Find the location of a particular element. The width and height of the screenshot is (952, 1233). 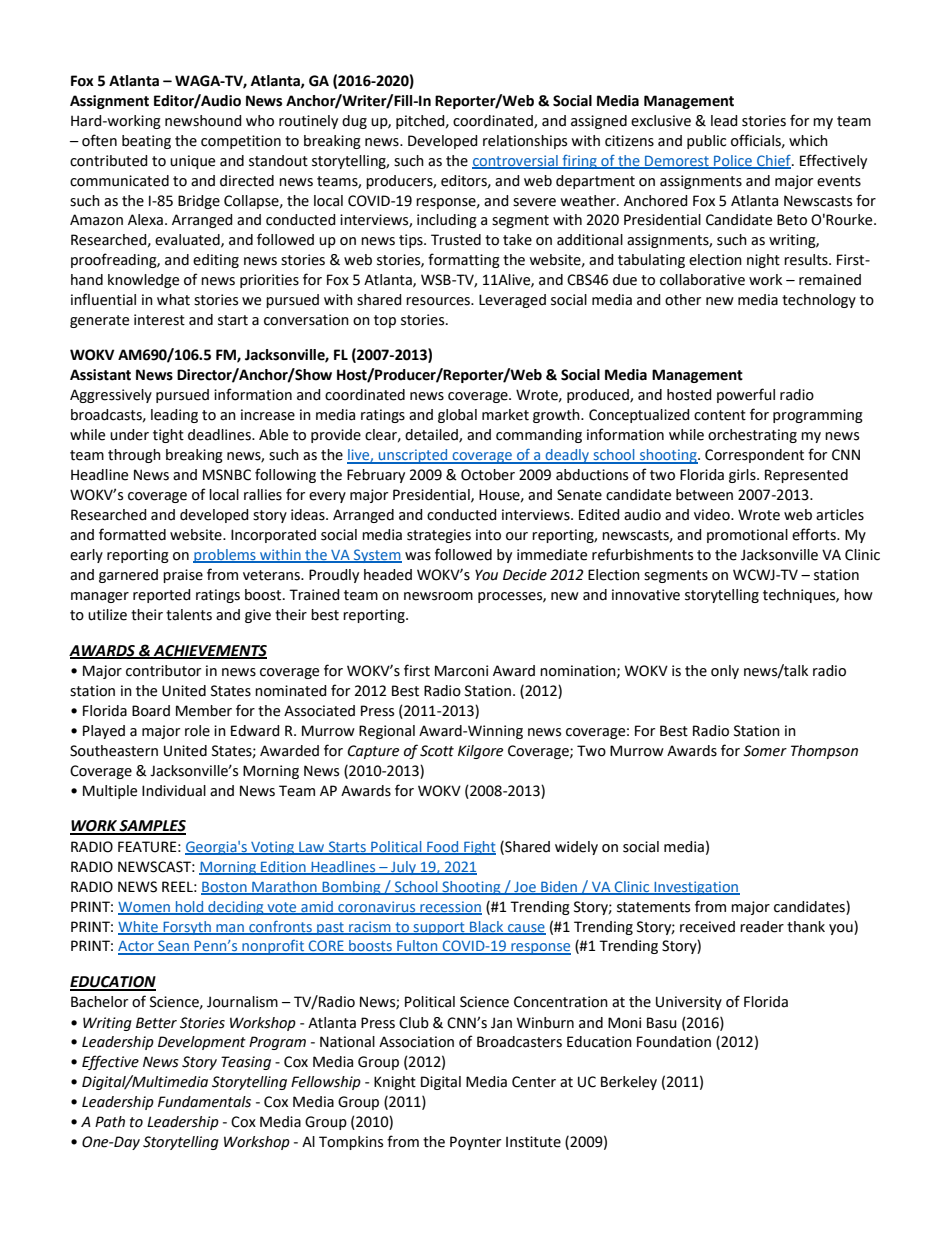

unique is located at coordinates (192, 162).
